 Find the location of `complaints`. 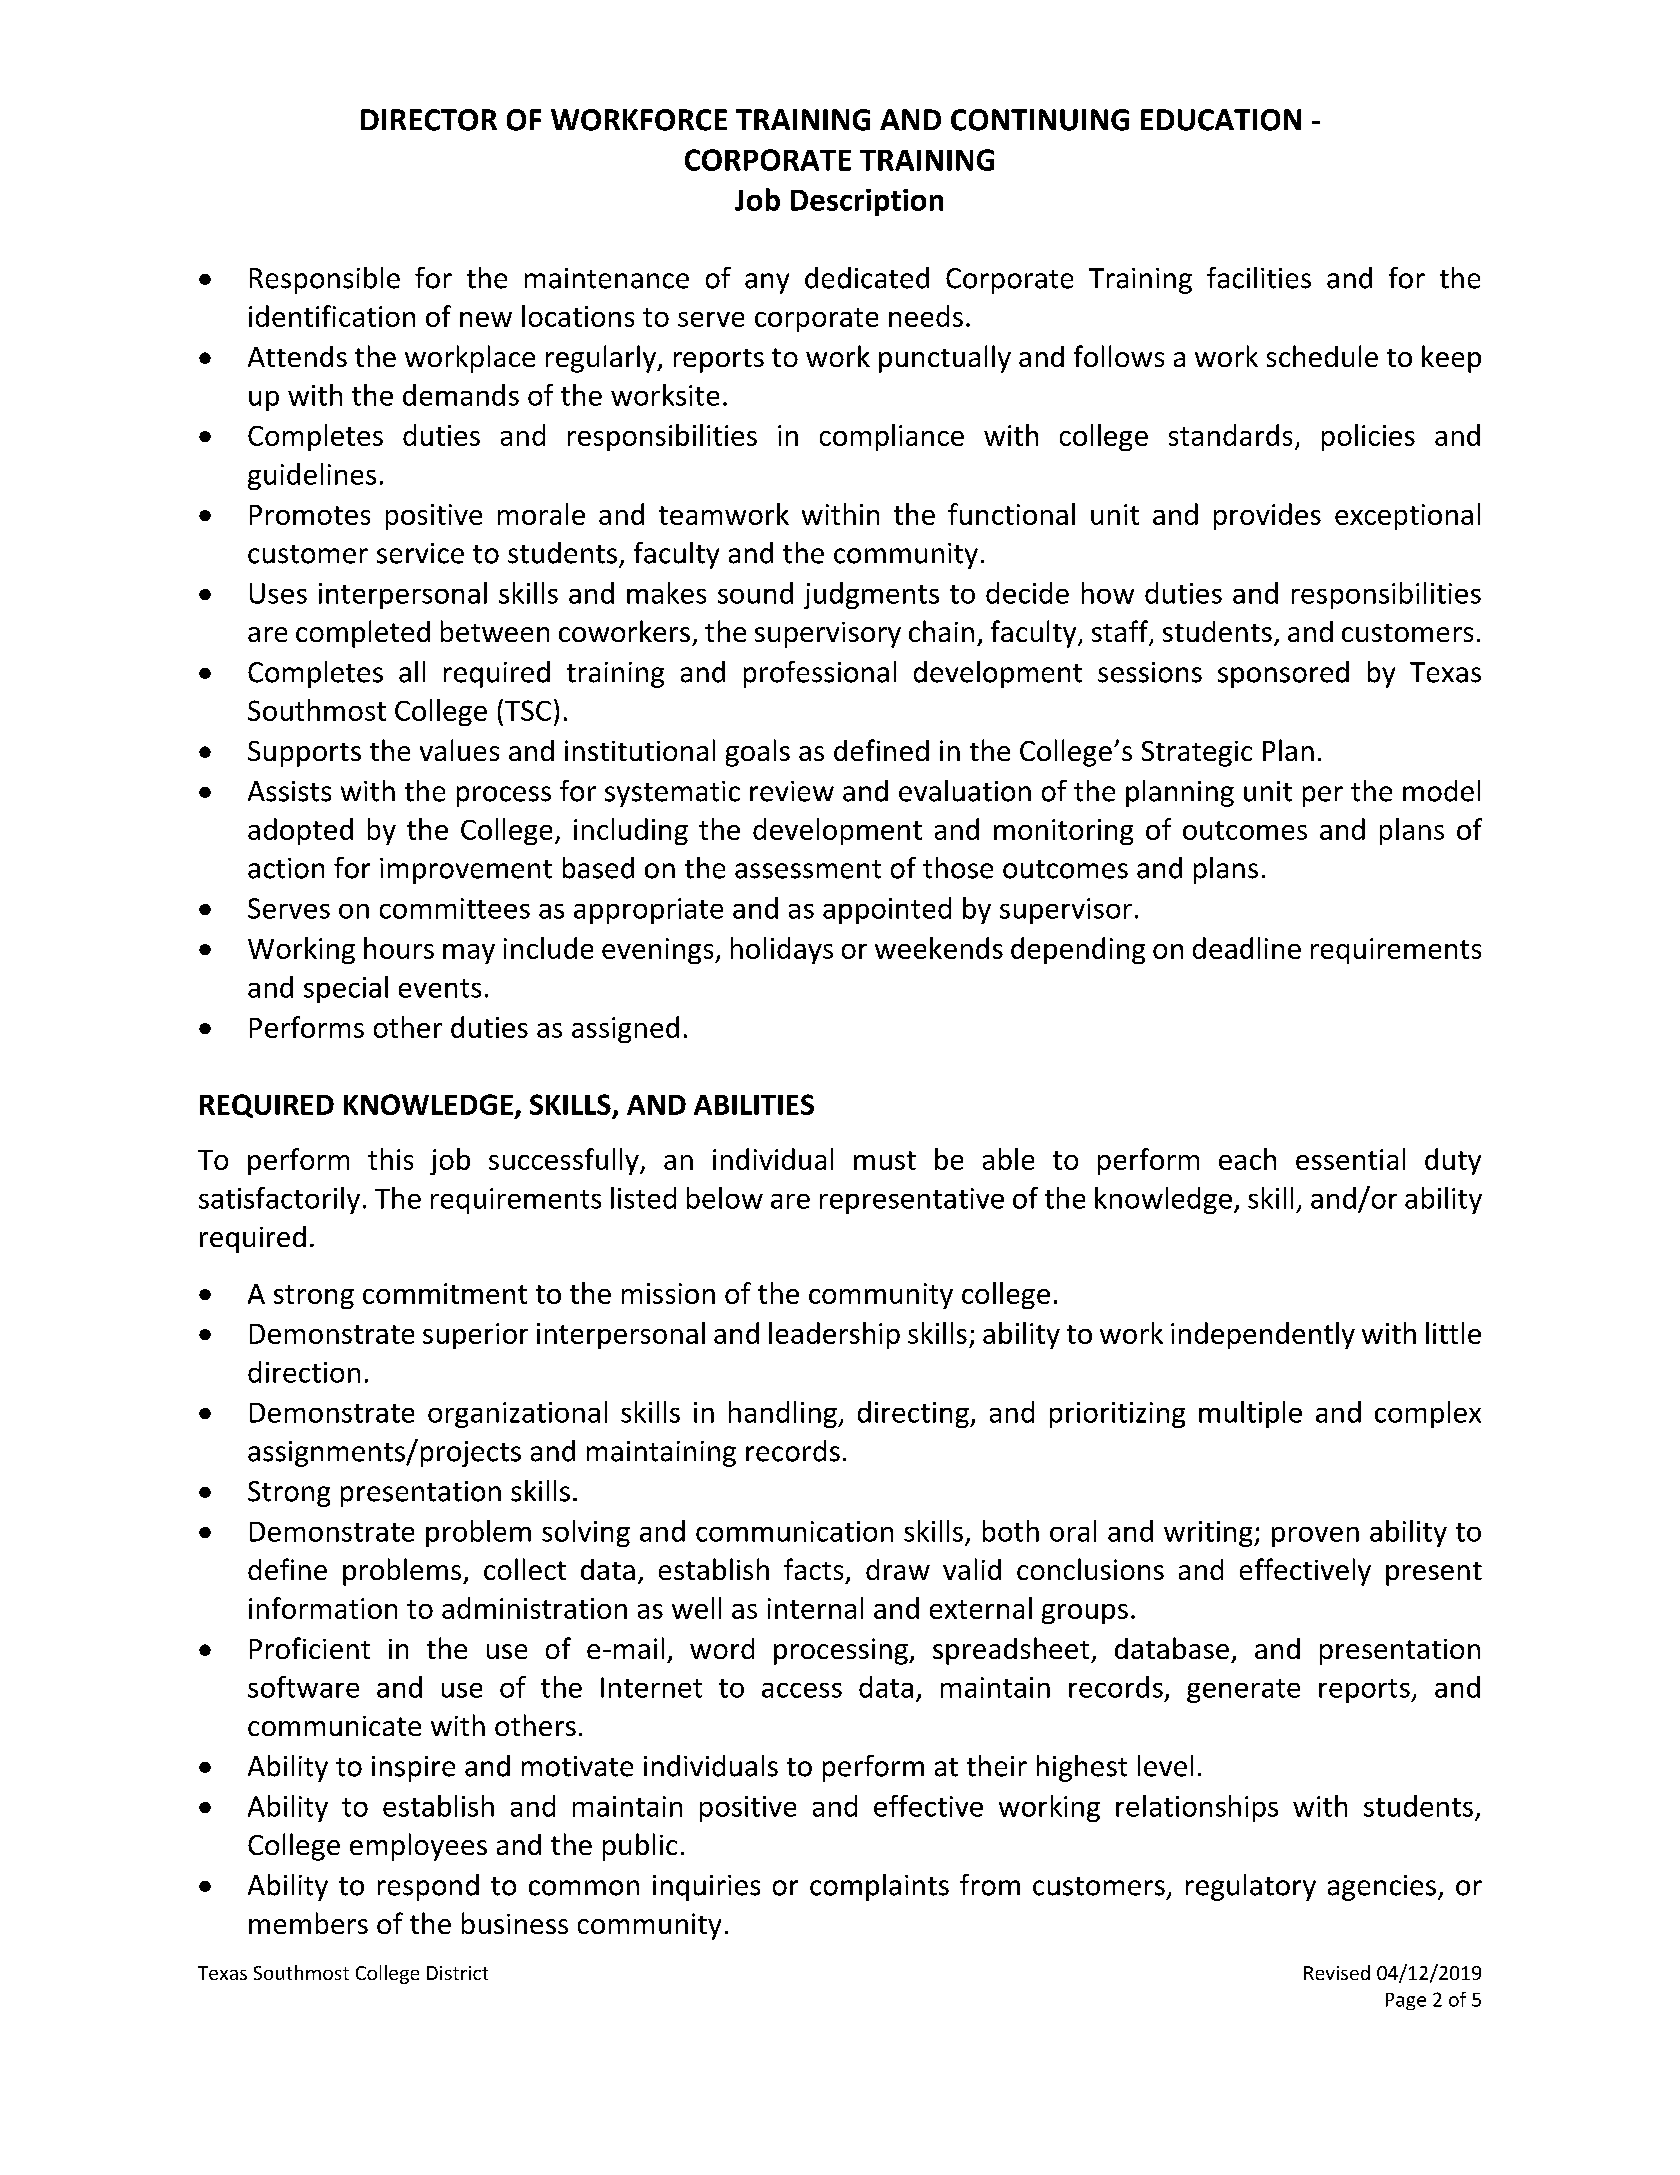

complaints is located at coordinates (879, 1887).
